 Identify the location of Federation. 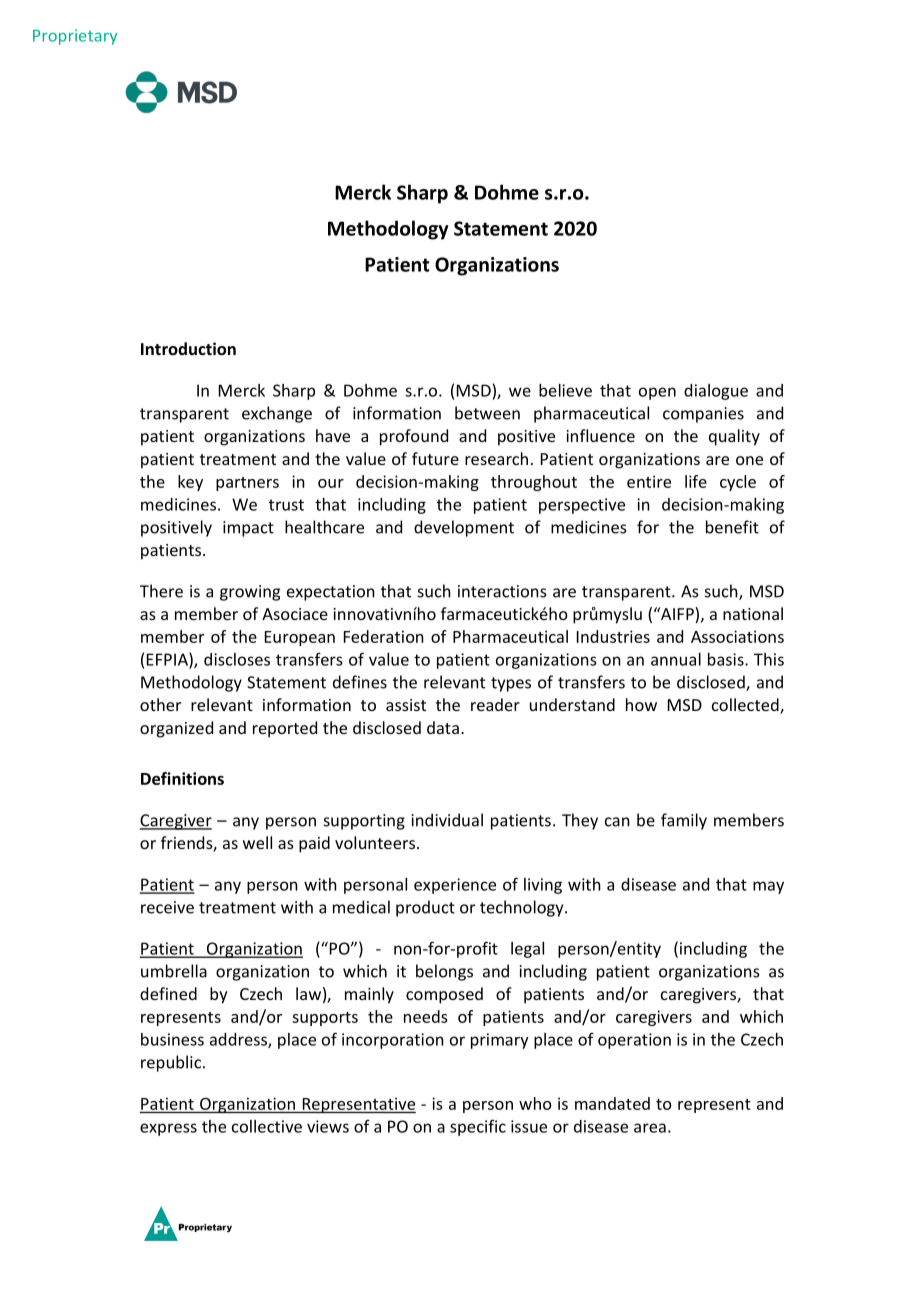
(384, 636).
